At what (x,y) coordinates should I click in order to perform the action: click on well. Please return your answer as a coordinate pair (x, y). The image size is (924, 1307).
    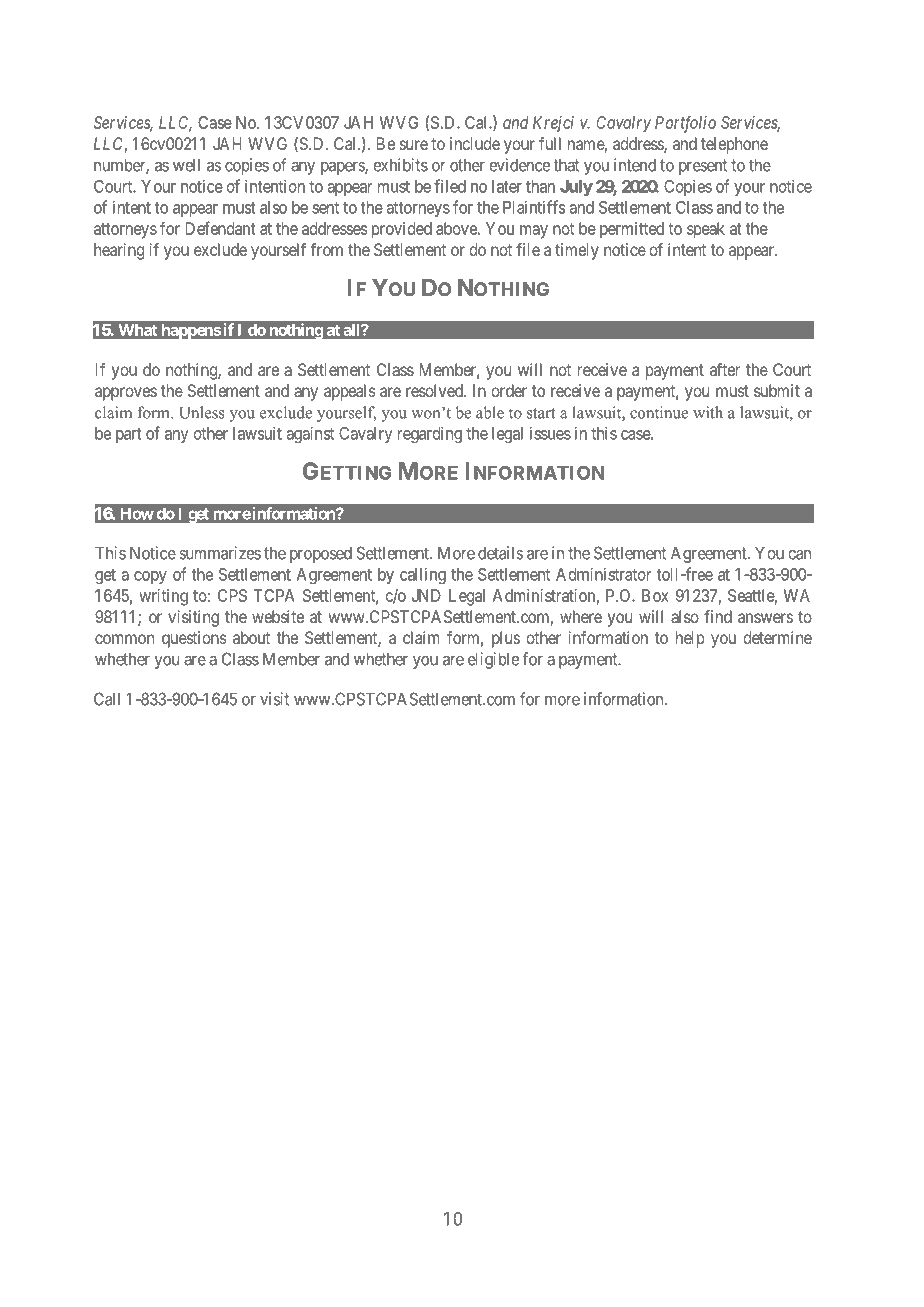
    Looking at the image, I should click on (186, 165).
